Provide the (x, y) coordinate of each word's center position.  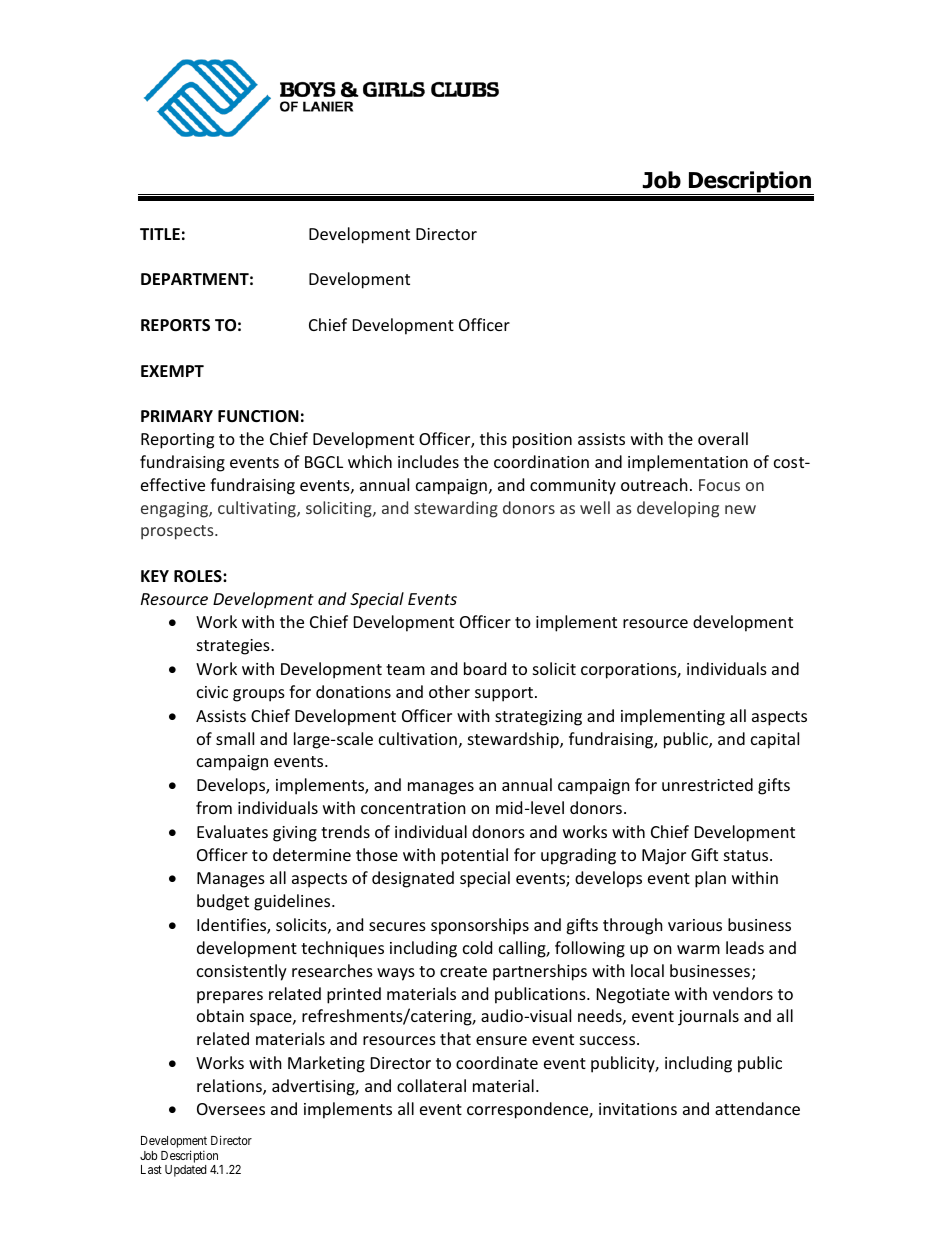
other (449, 691)
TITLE (160, 234)
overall (723, 438)
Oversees (231, 1109)
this (493, 438)
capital (775, 740)
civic (212, 692)
